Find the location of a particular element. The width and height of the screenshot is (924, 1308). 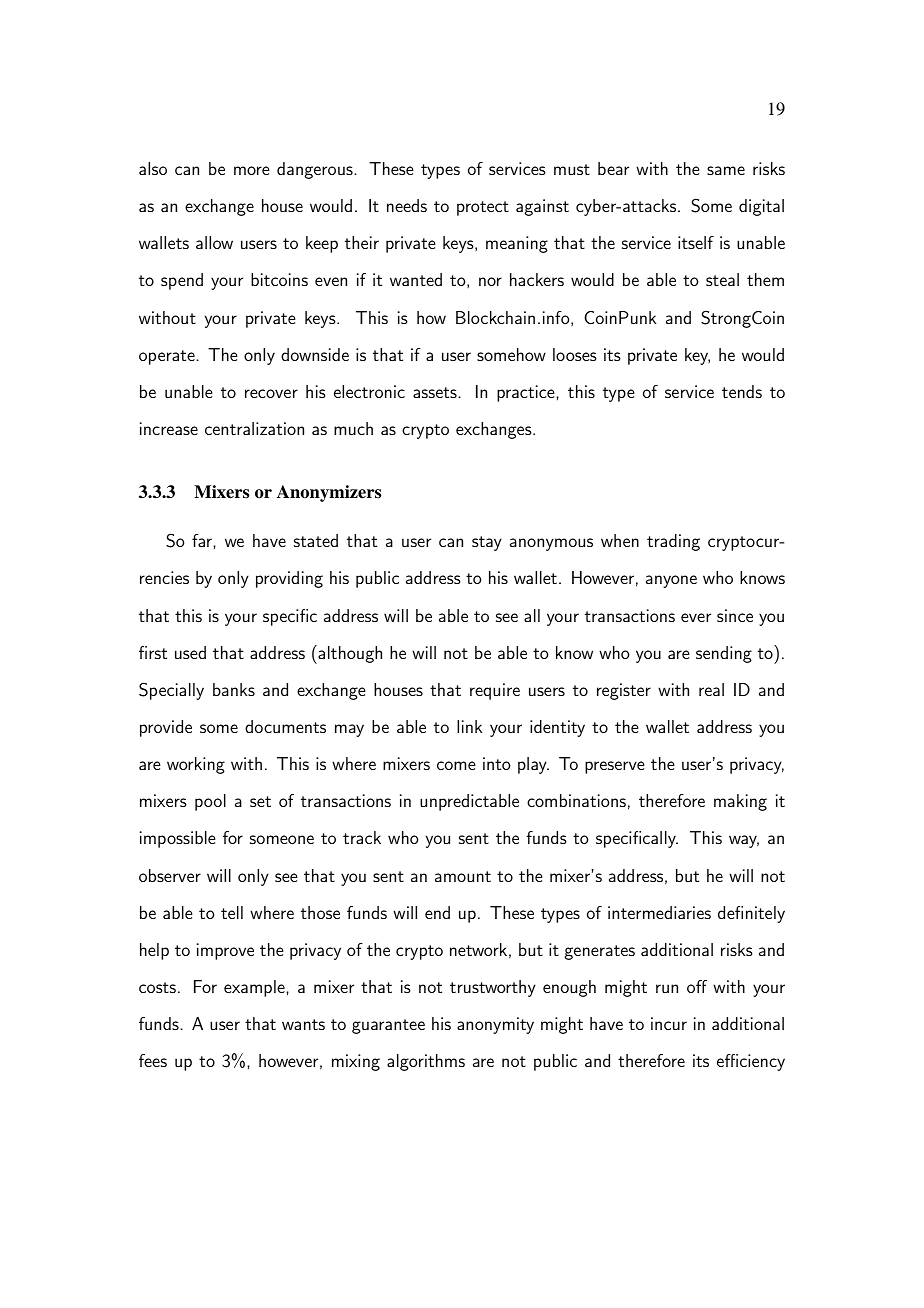

trading is located at coordinates (673, 542).
